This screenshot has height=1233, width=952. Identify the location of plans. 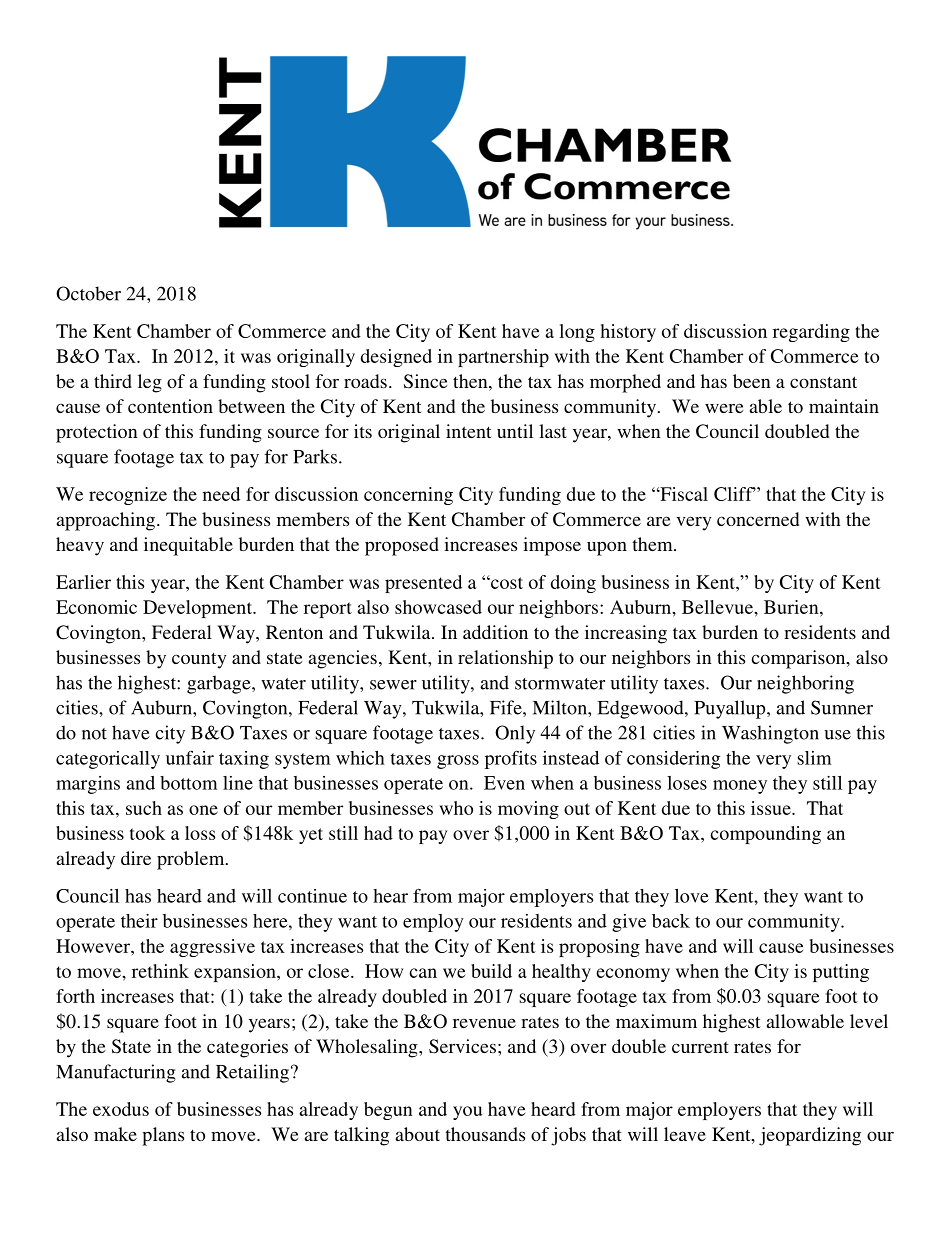
(163, 1136).
